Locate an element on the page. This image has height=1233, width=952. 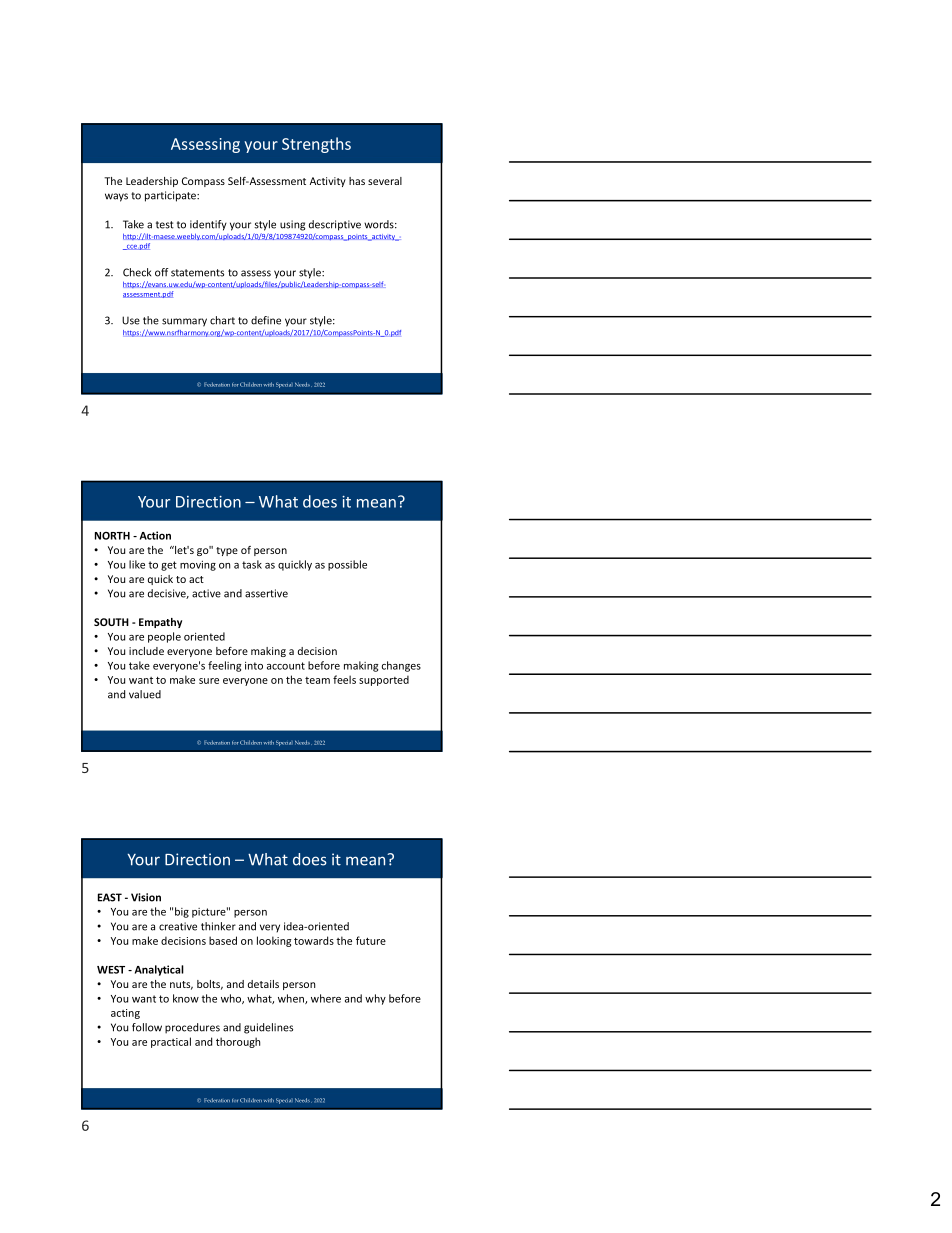
participate is located at coordinates (171, 196).
